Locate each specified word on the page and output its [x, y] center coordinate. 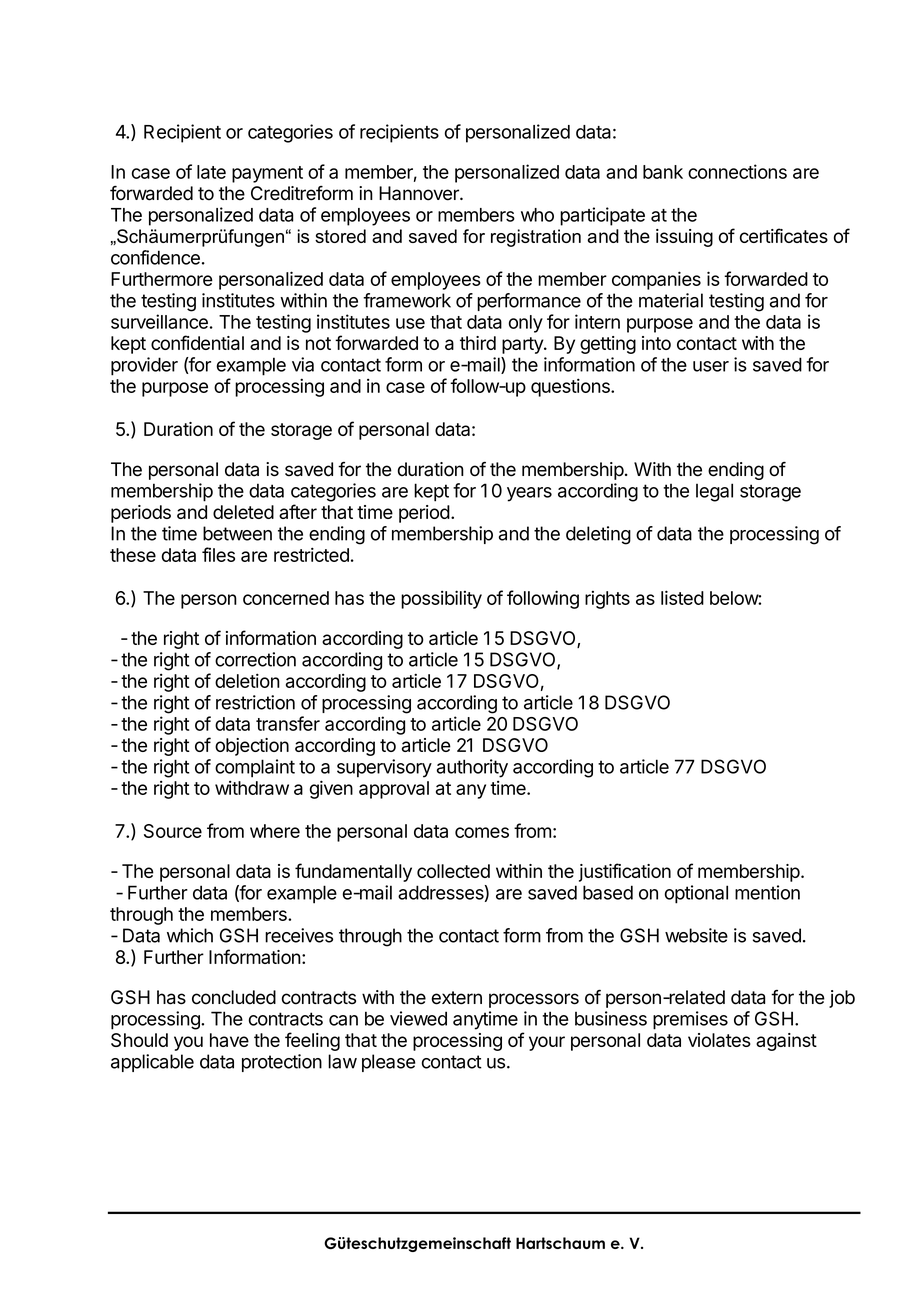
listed [682, 597]
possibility [441, 599]
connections [737, 171]
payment [267, 174]
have [229, 1040]
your [547, 1043]
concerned [286, 598]
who [537, 215]
